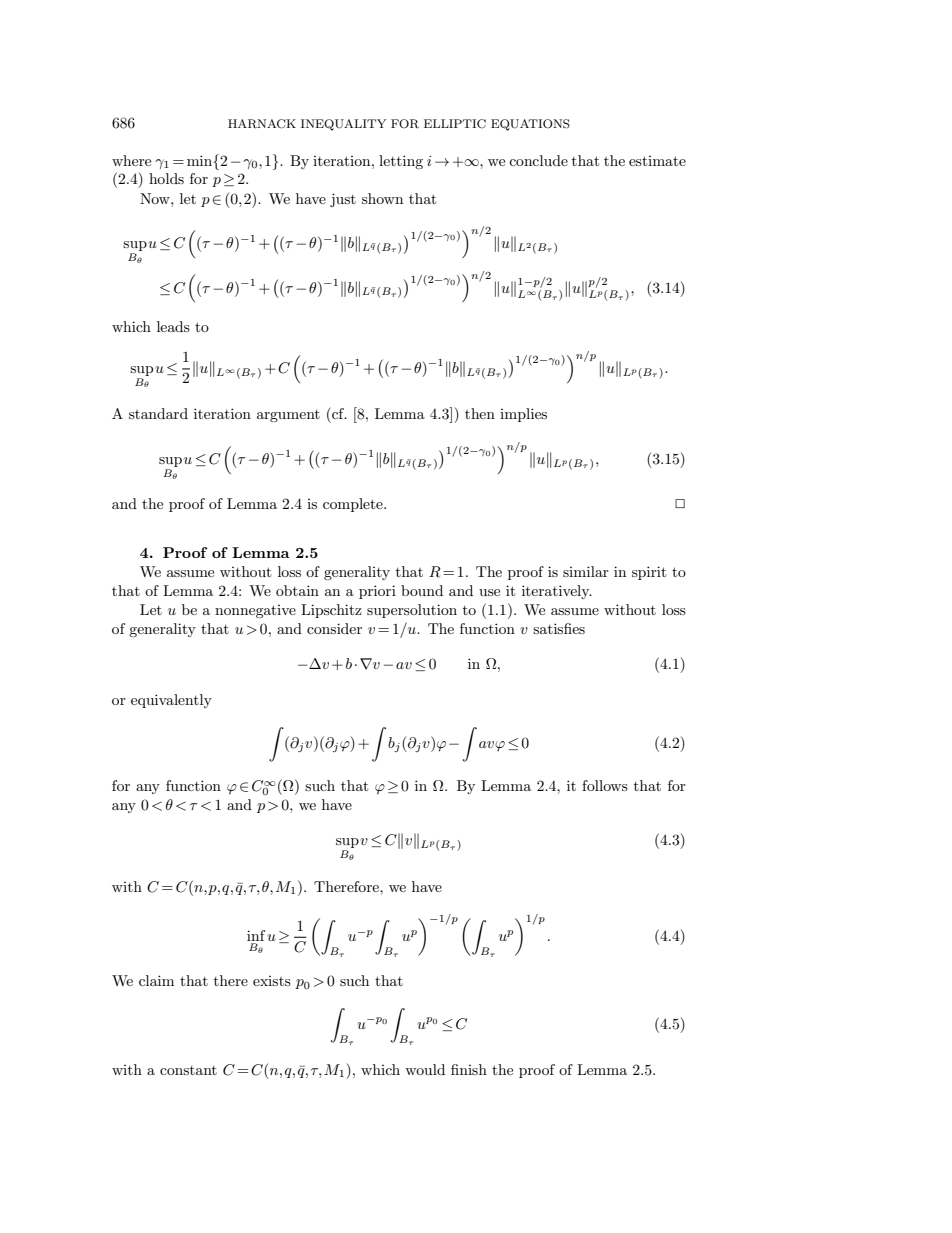  Describe the element at coordinates (166, 178) in the page. I see `holds` at that location.
